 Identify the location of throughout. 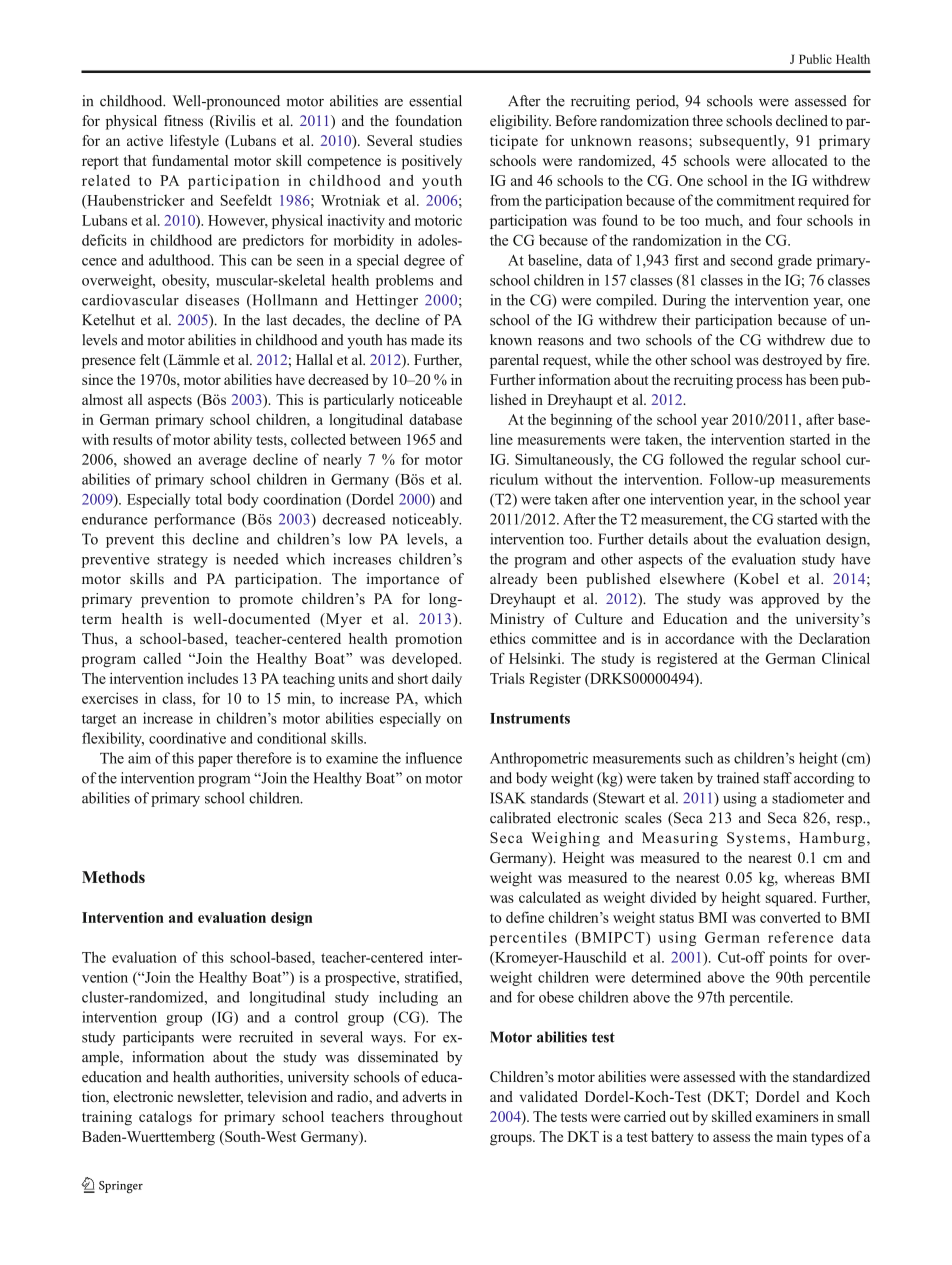
(426, 1118).
